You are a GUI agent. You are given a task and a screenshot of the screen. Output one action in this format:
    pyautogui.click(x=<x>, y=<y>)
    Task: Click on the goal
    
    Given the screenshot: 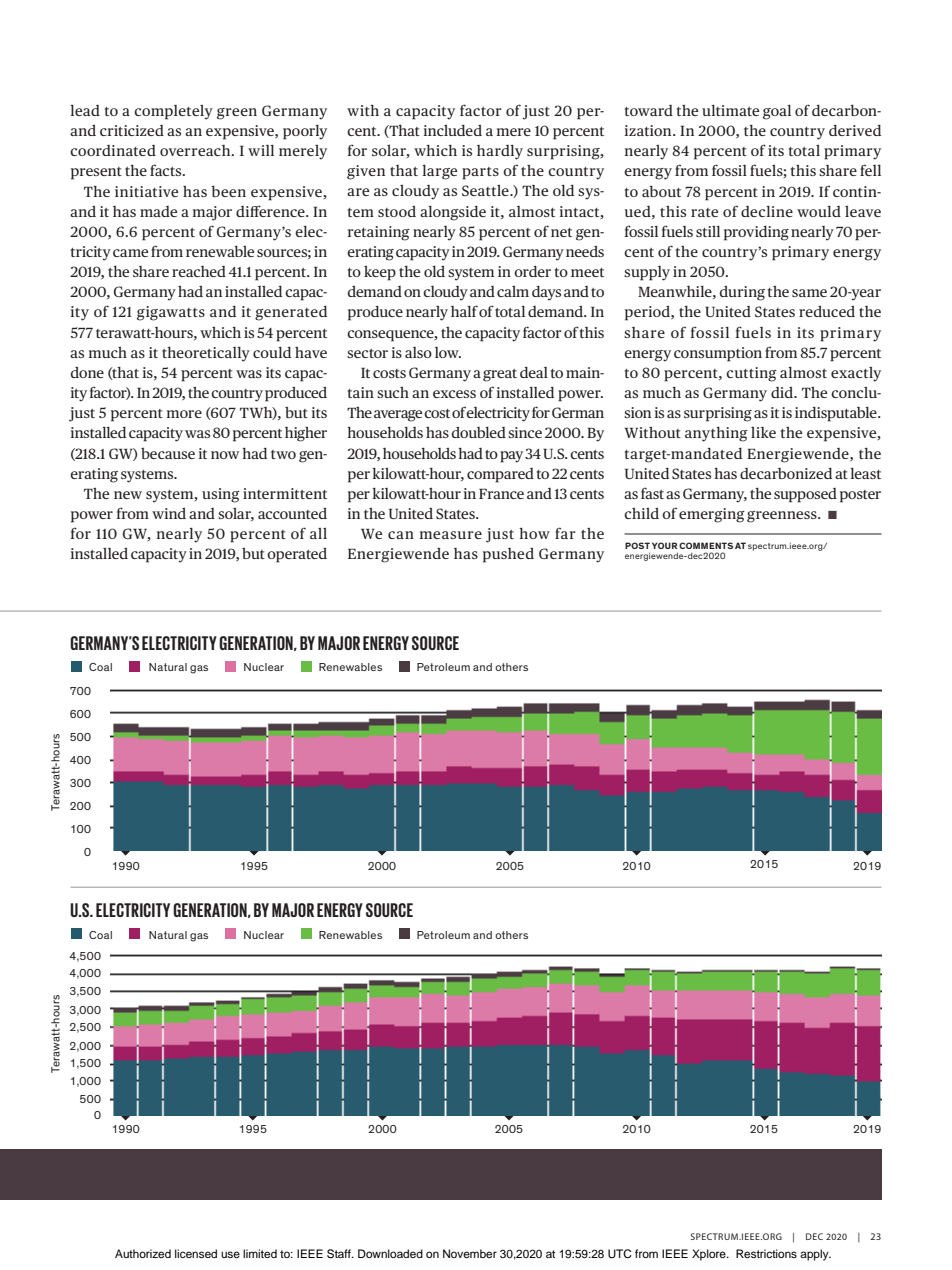 What is the action you would take?
    pyautogui.click(x=777, y=112)
